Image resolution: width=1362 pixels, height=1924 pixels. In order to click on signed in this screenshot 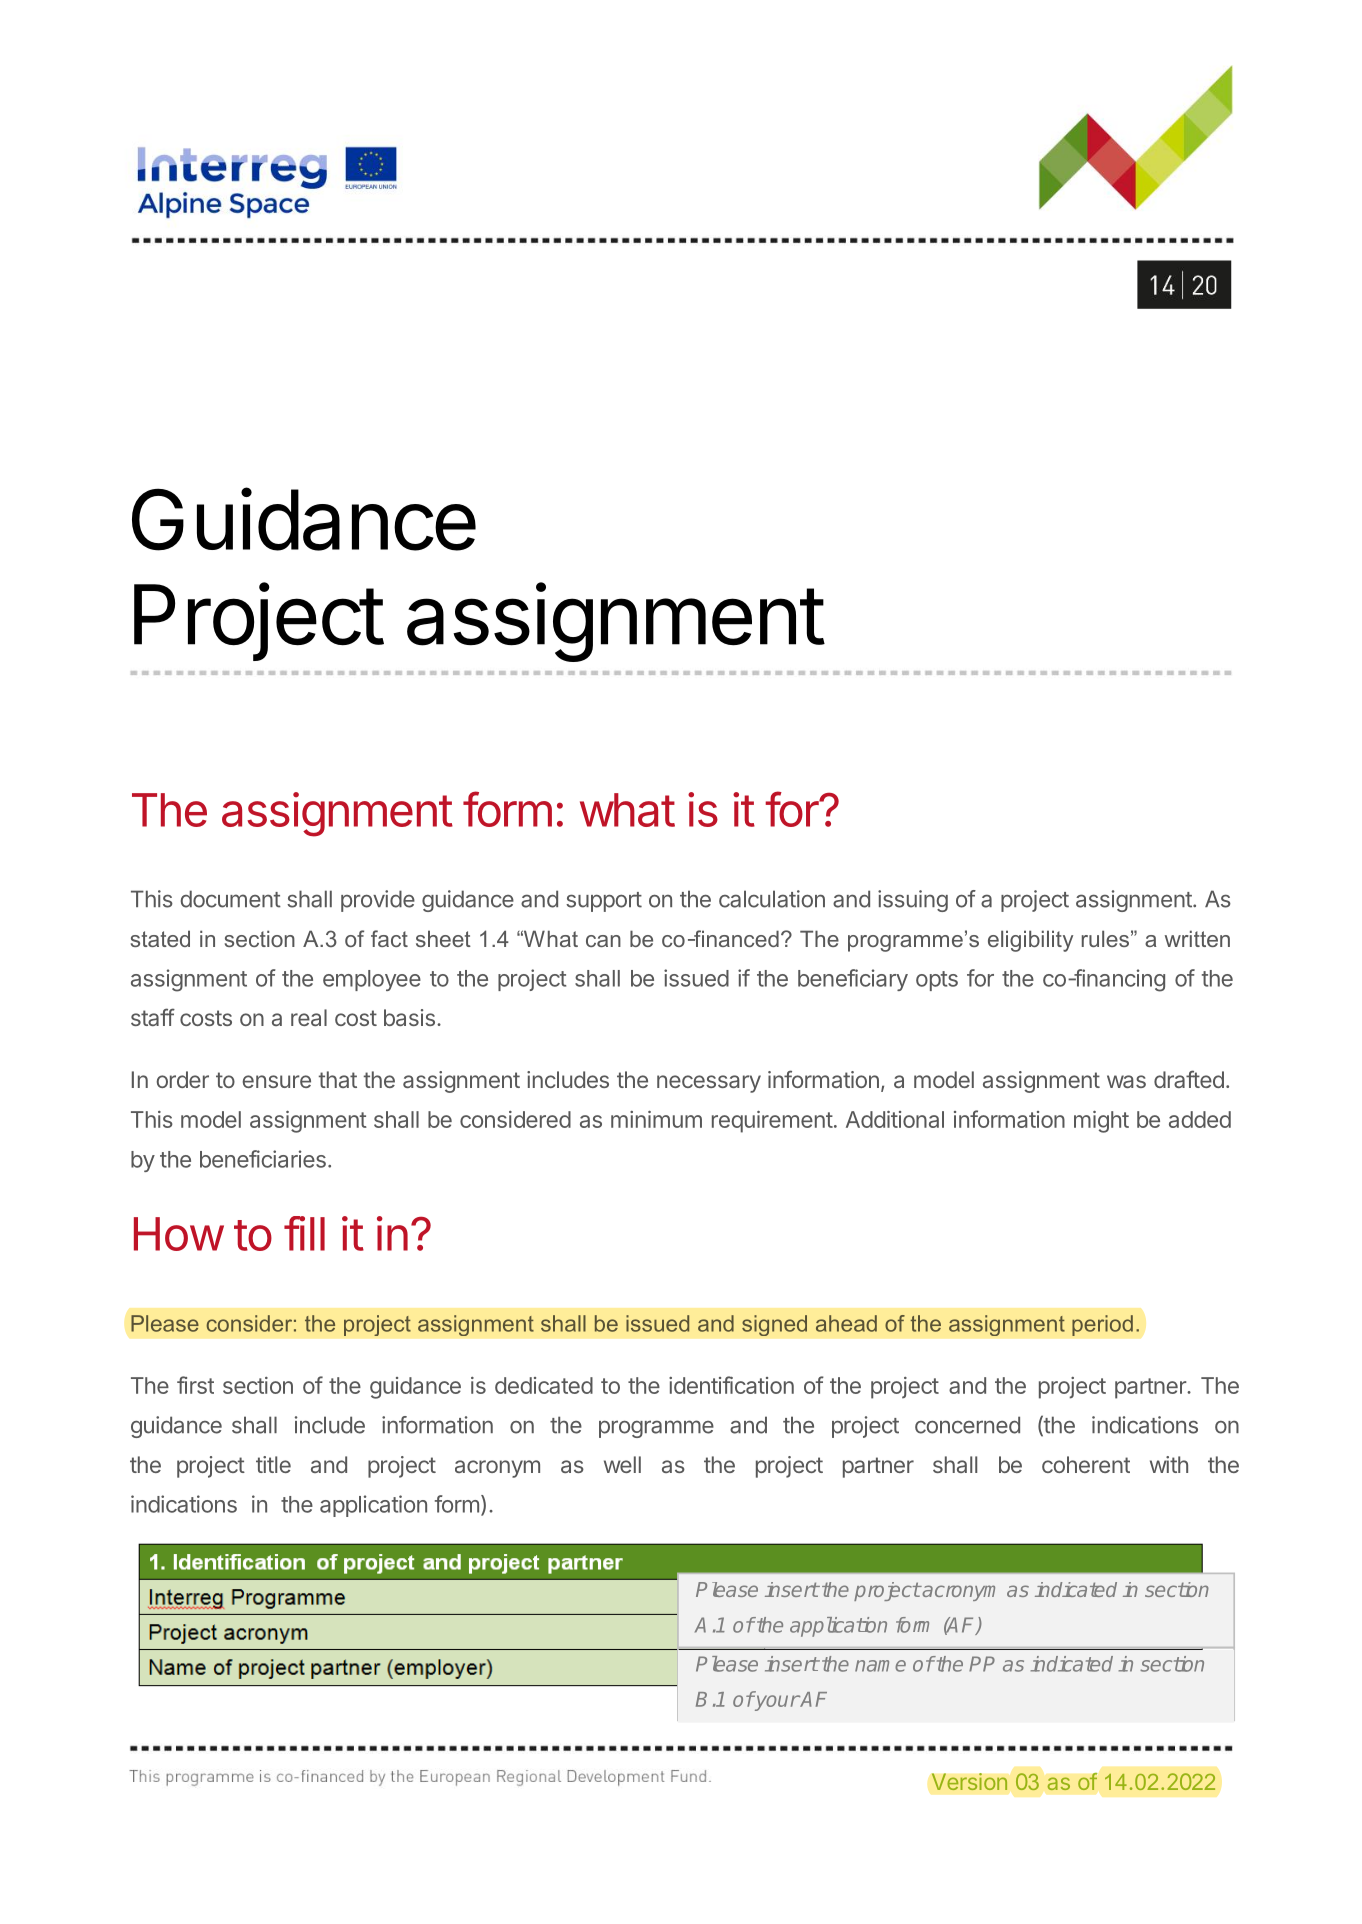, I will do `click(774, 1325)`.
